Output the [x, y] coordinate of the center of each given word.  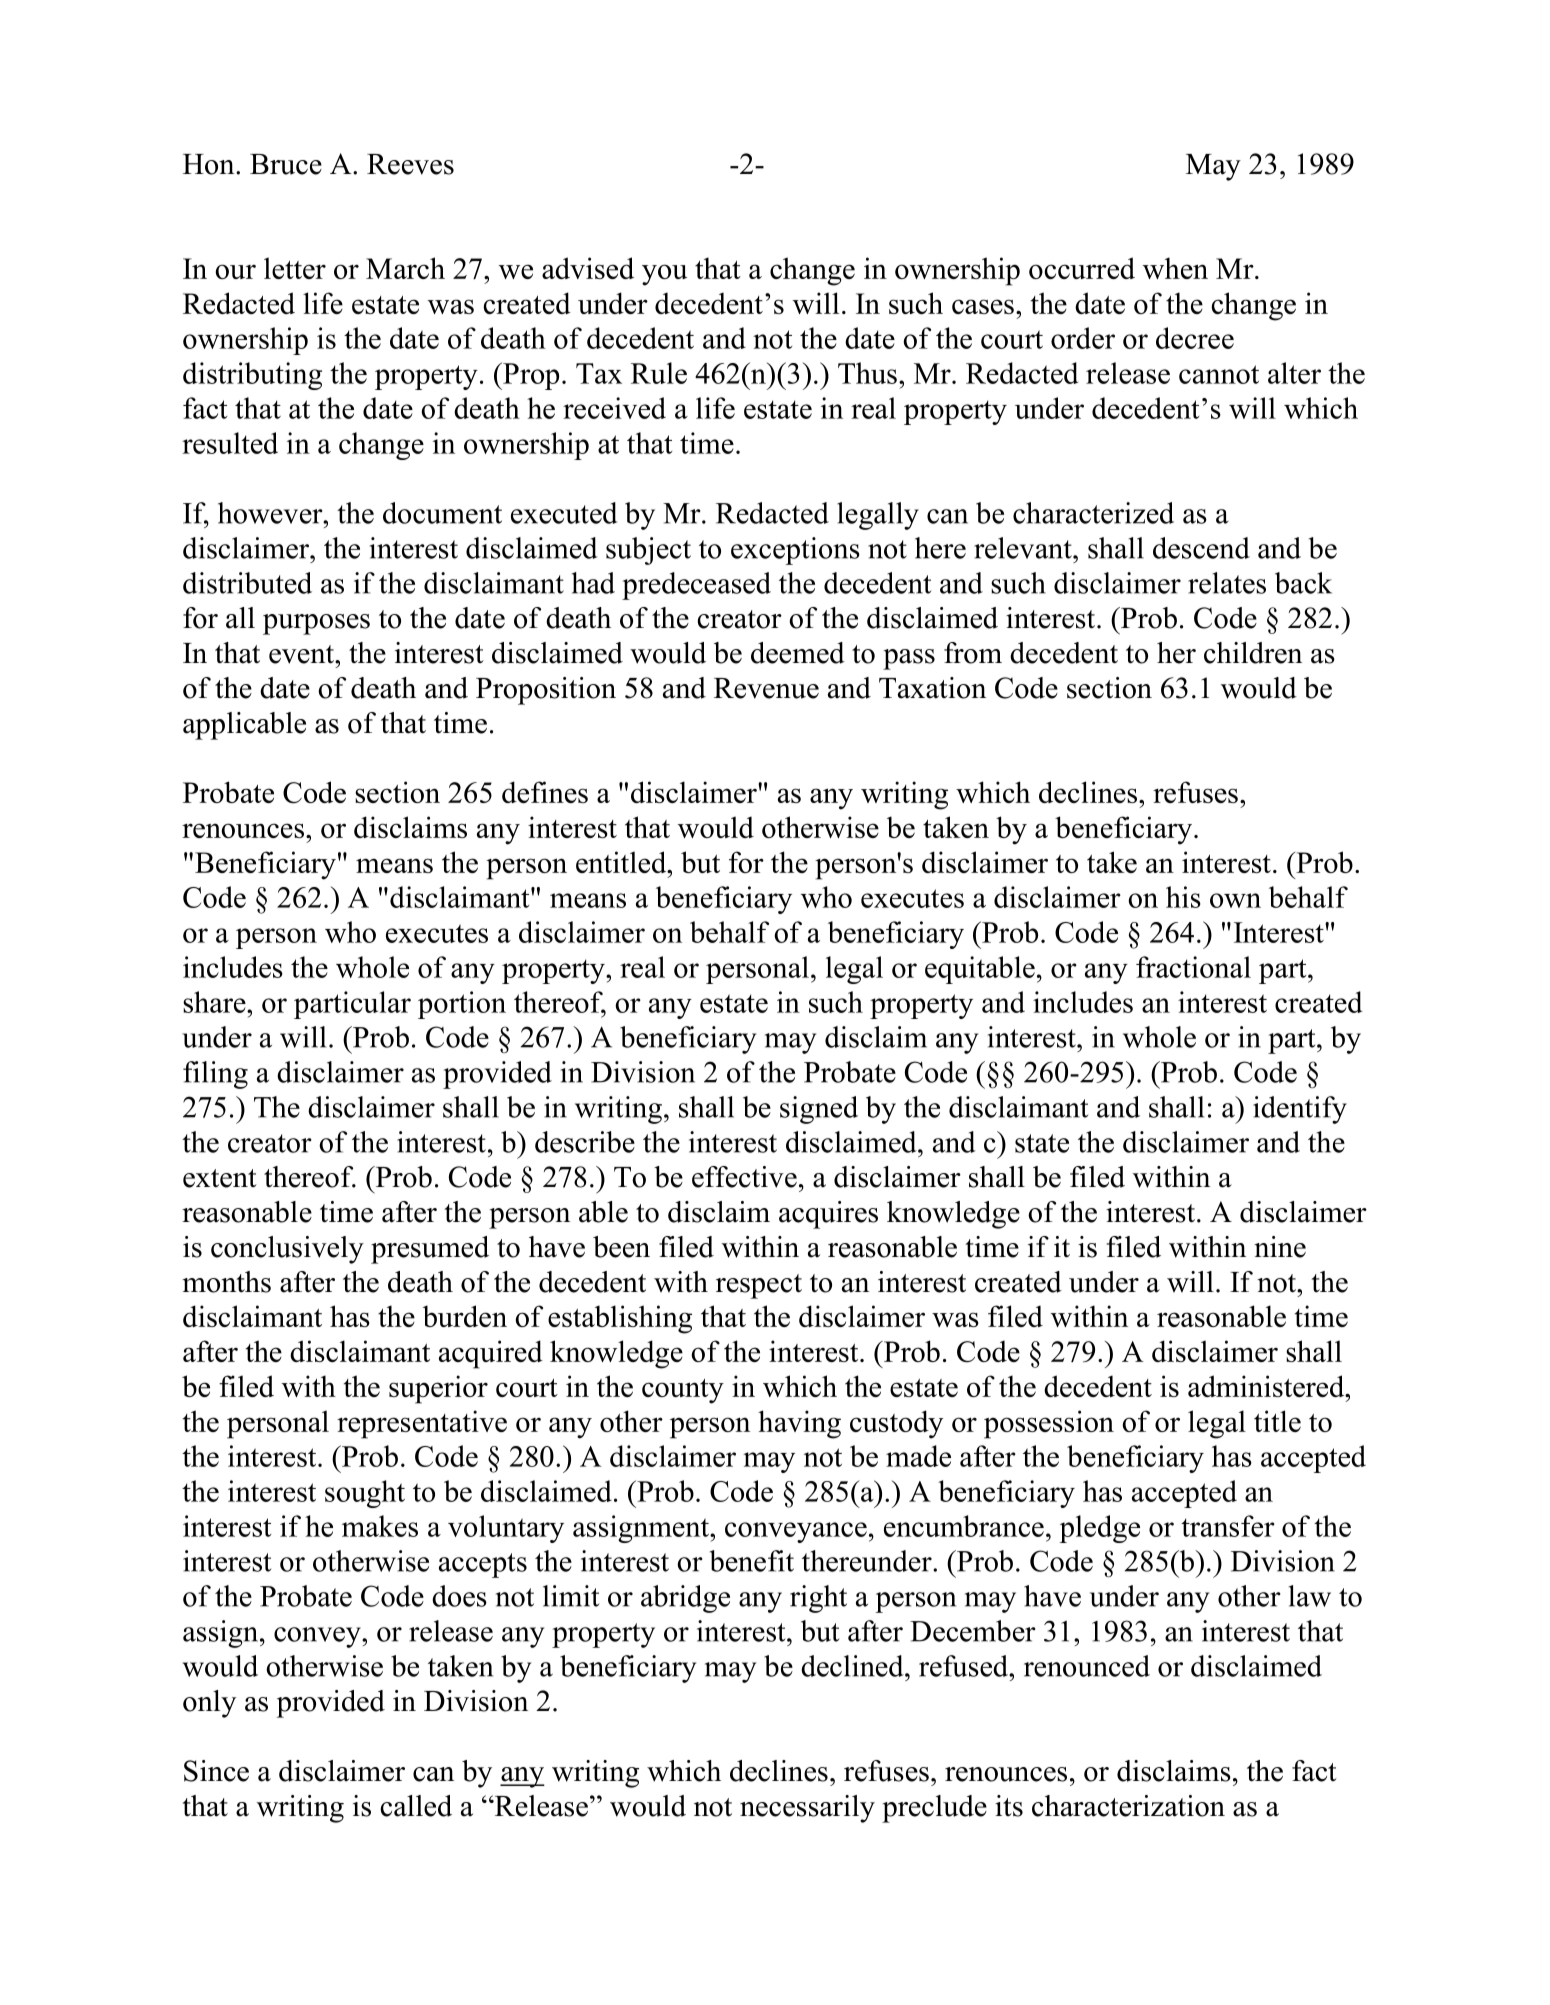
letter [295, 268]
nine [1280, 1247]
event [302, 654]
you [664, 275]
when [1175, 268]
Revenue [766, 688]
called [416, 1806]
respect [759, 1286]
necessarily [807, 1809]
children [1253, 653]
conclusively [287, 1250]
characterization [1128, 1806]
